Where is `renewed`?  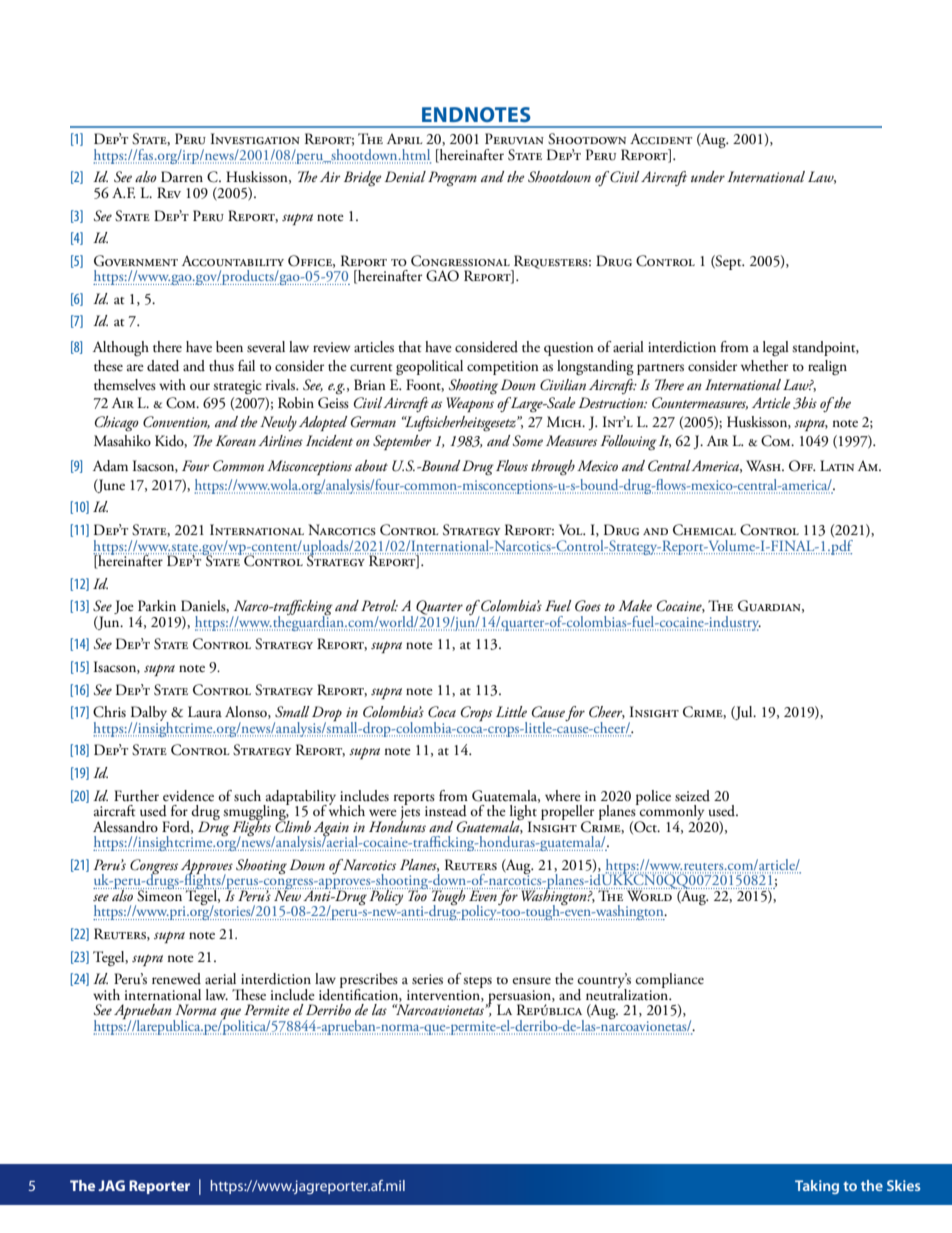
renewed is located at coordinates (176, 978).
